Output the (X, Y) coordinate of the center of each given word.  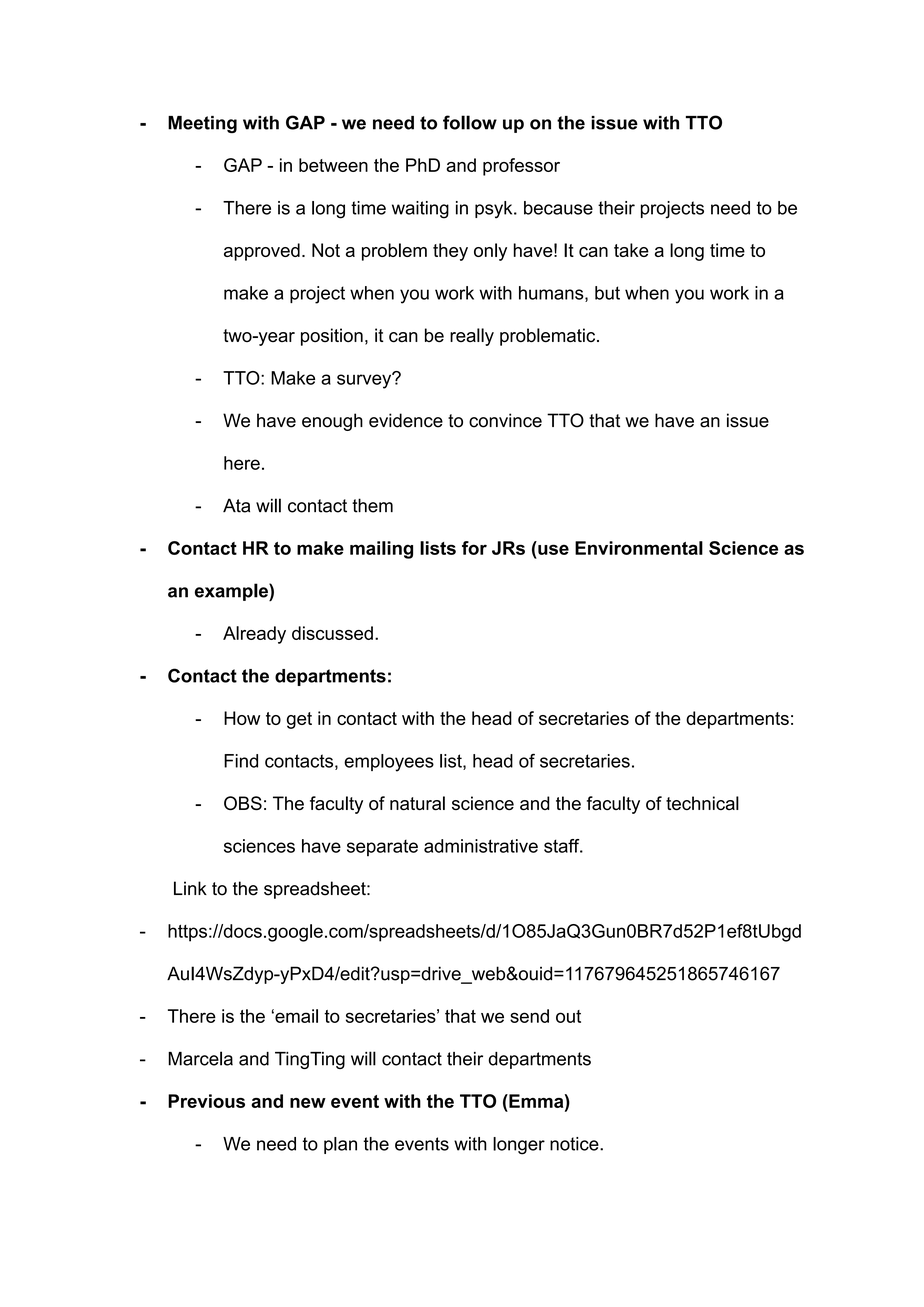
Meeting (202, 124)
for (474, 548)
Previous (206, 1101)
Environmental (639, 548)
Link (190, 888)
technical (702, 803)
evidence (406, 420)
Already (254, 635)
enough (332, 422)
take (631, 250)
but (607, 293)
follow (470, 122)
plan (340, 1145)
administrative (481, 846)
